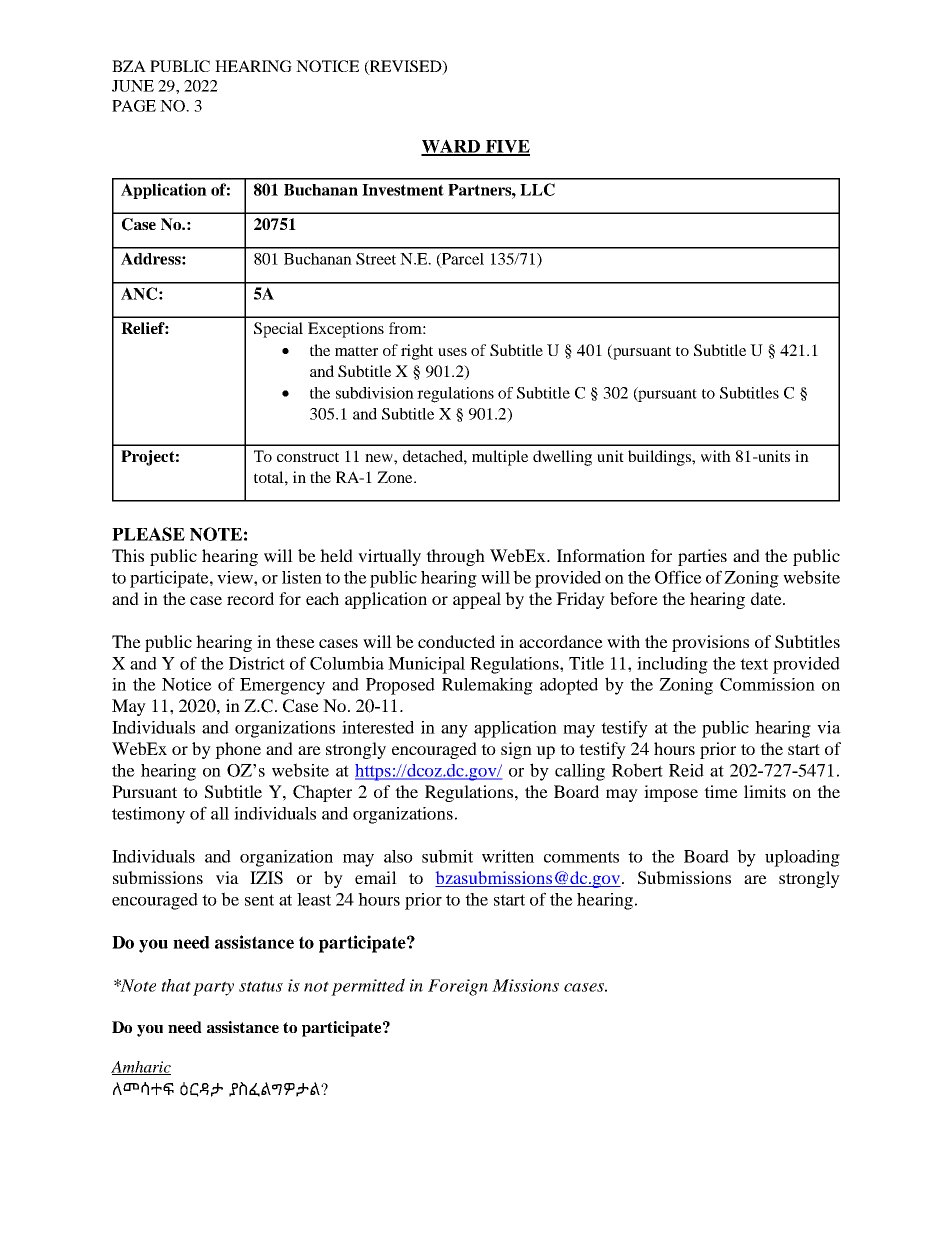  I want to click on Street, so click(376, 259).
